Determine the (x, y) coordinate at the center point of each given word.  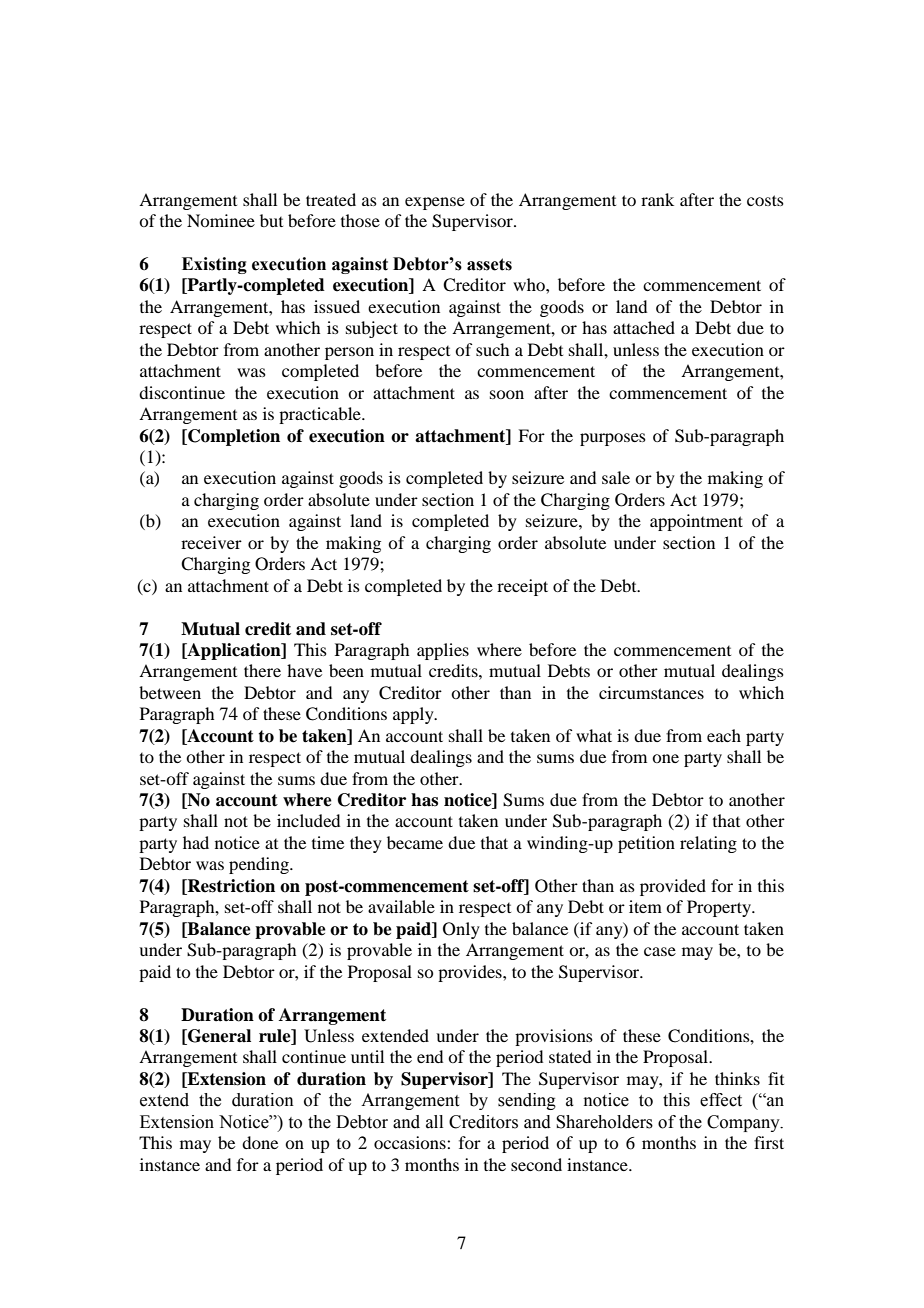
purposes (613, 439)
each (724, 735)
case (660, 951)
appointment (696, 522)
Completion (233, 437)
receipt (522, 587)
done (260, 1142)
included (308, 820)
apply (414, 715)
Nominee (221, 220)
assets (489, 264)
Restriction (230, 887)
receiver (211, 542)
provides (471, 973)
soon (507, 394)
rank (657, 199)
